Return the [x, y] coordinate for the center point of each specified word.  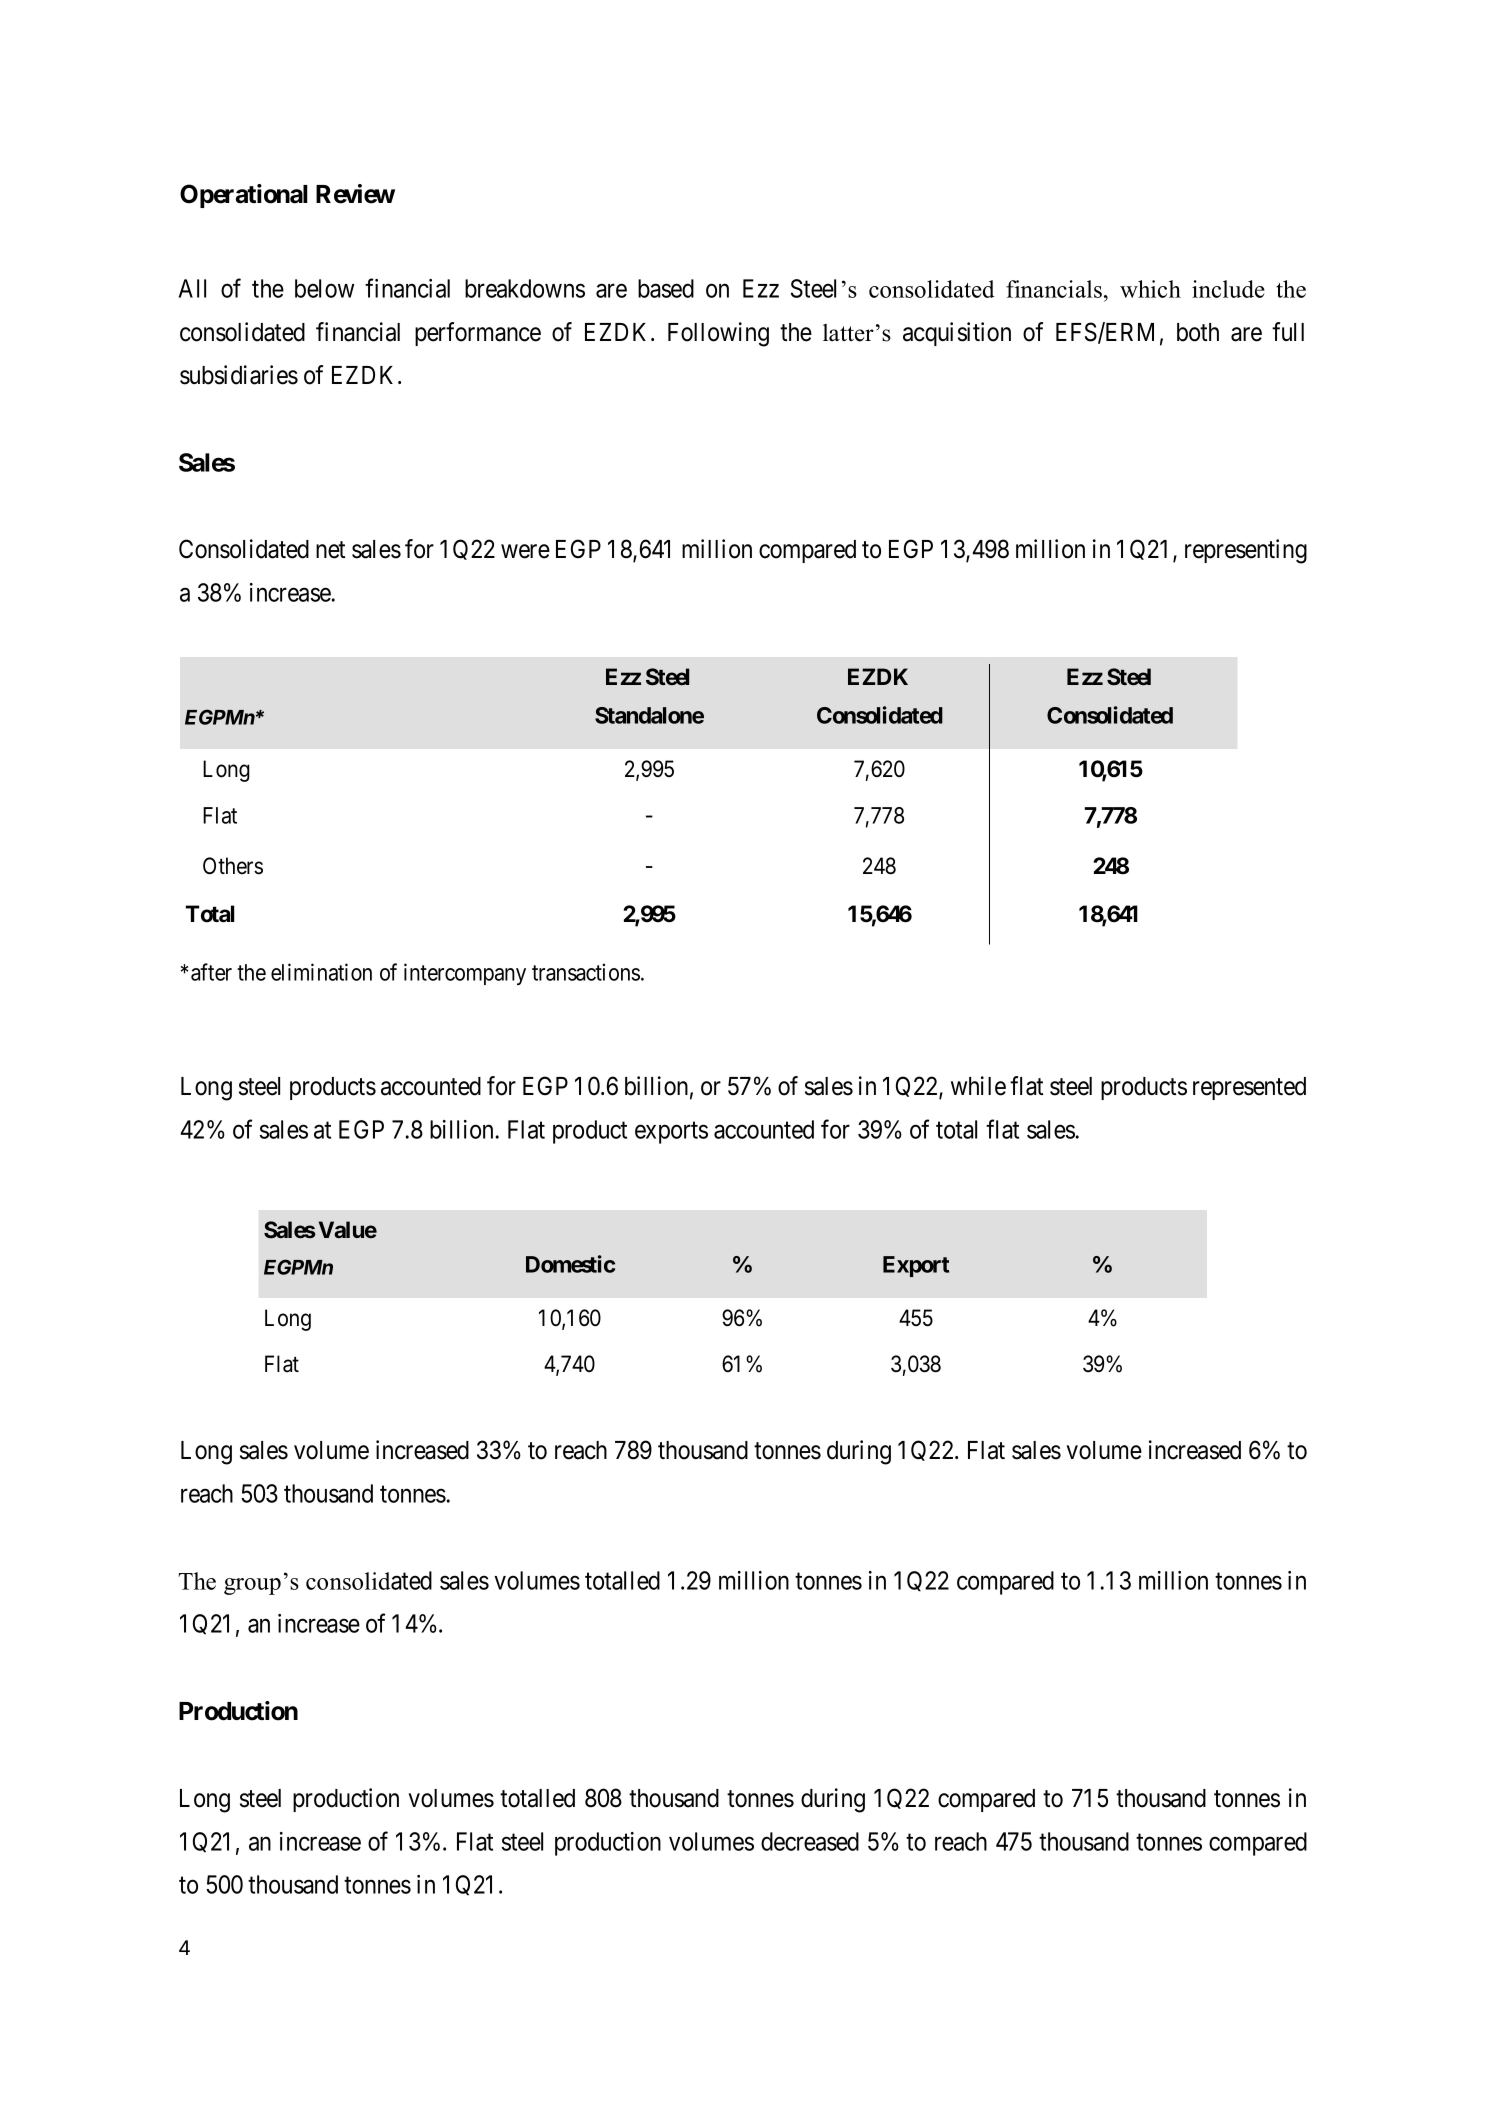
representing [1246, 551]
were [525, 552]
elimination [321, 972]
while [978, 1086]
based [666, 288]
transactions [586, 972]
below [324, 288]
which [1150, 289]
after [211, 972]
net [330, 550]
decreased [810, 1841]
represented [1249, 1088]
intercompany [465, 974]
